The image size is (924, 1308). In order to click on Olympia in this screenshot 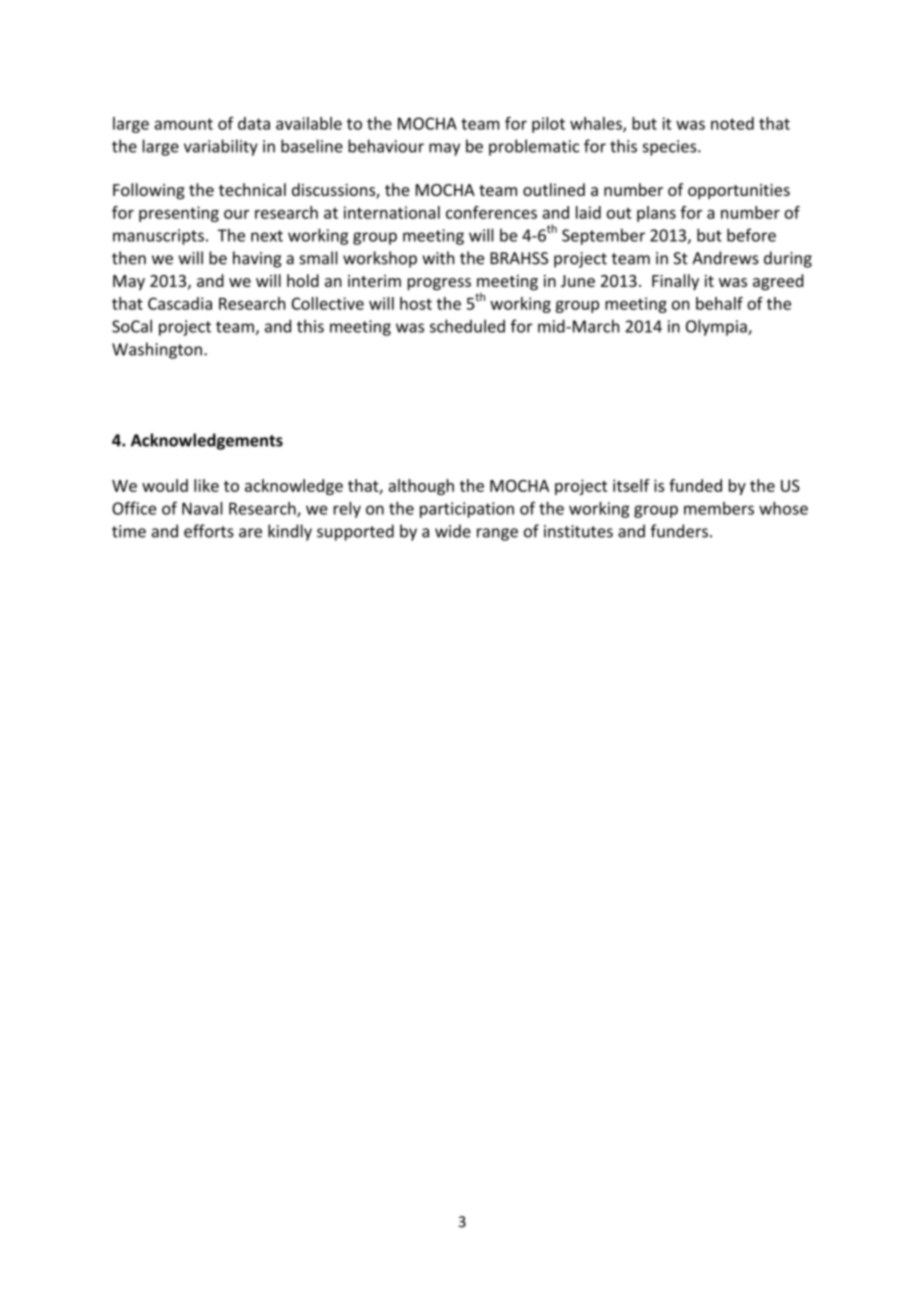, I will do `click(717, 327)`.
